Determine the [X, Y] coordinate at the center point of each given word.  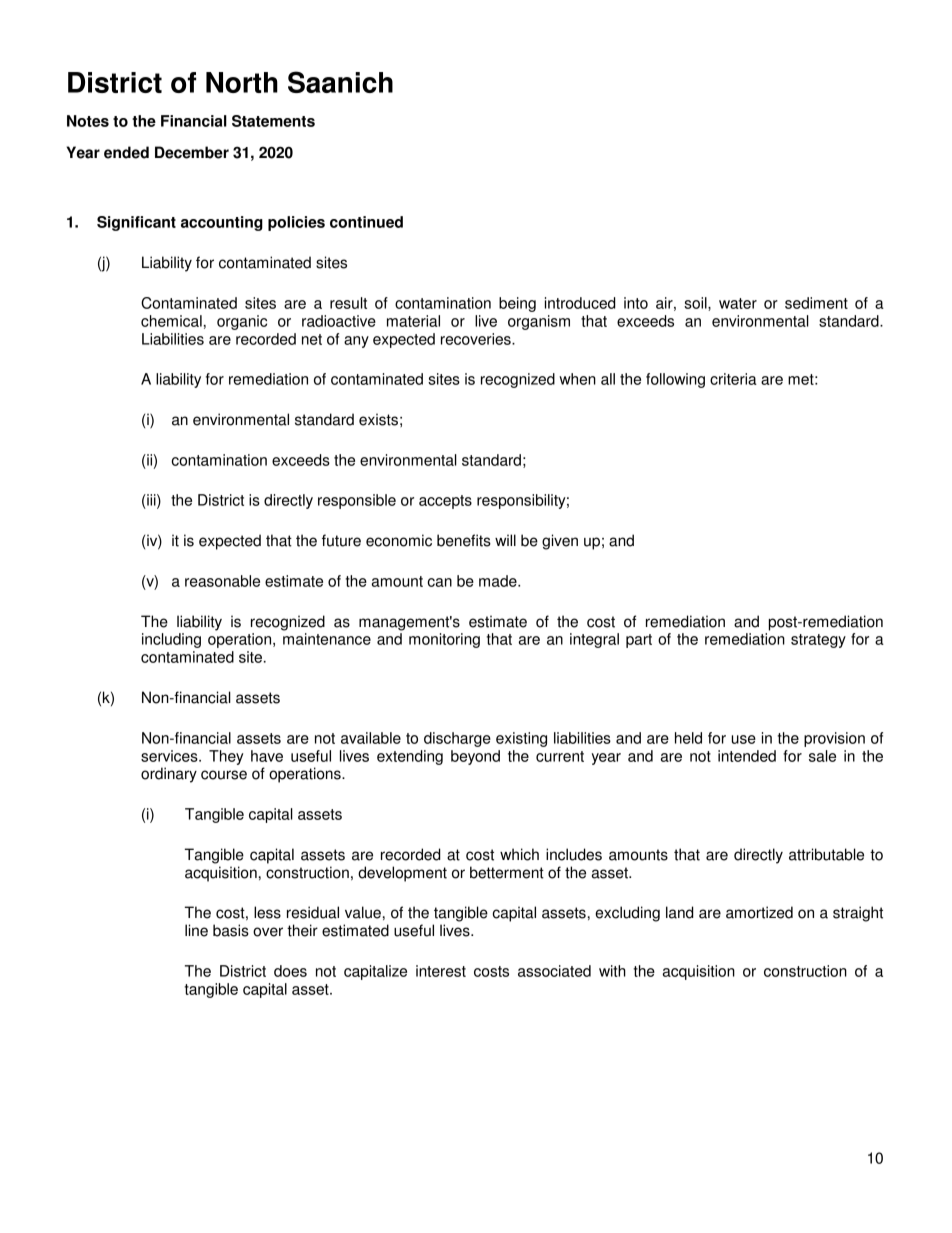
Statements [273, 121]
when [577, 379]
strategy [818, 641]
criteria [733, 379]
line [196, 930]
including [171, 640]
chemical [171, 321]
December [192, 152]
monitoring [444, 640]
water [738, 303]
